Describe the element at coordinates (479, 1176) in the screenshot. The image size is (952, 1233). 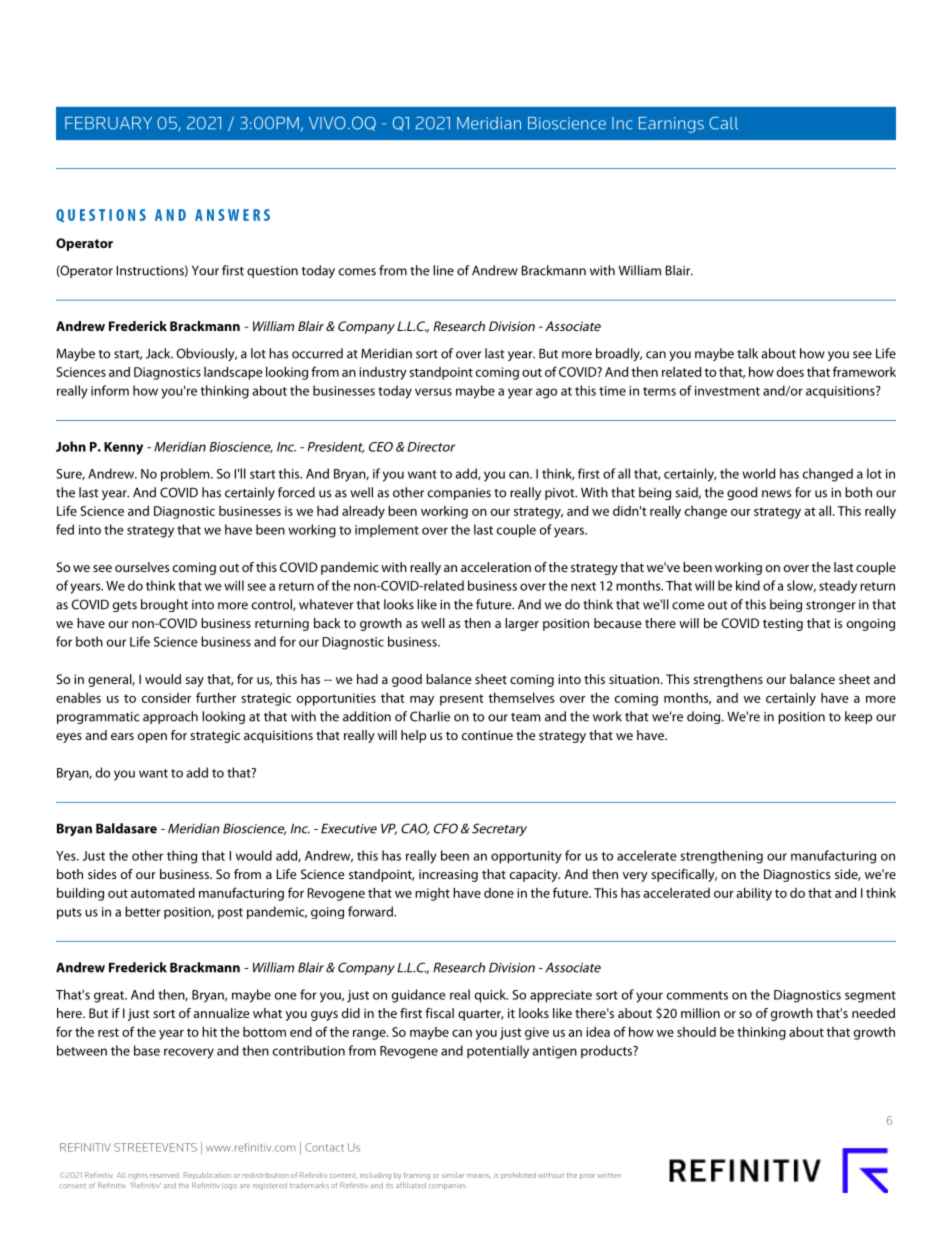
I see `means` at that location.
